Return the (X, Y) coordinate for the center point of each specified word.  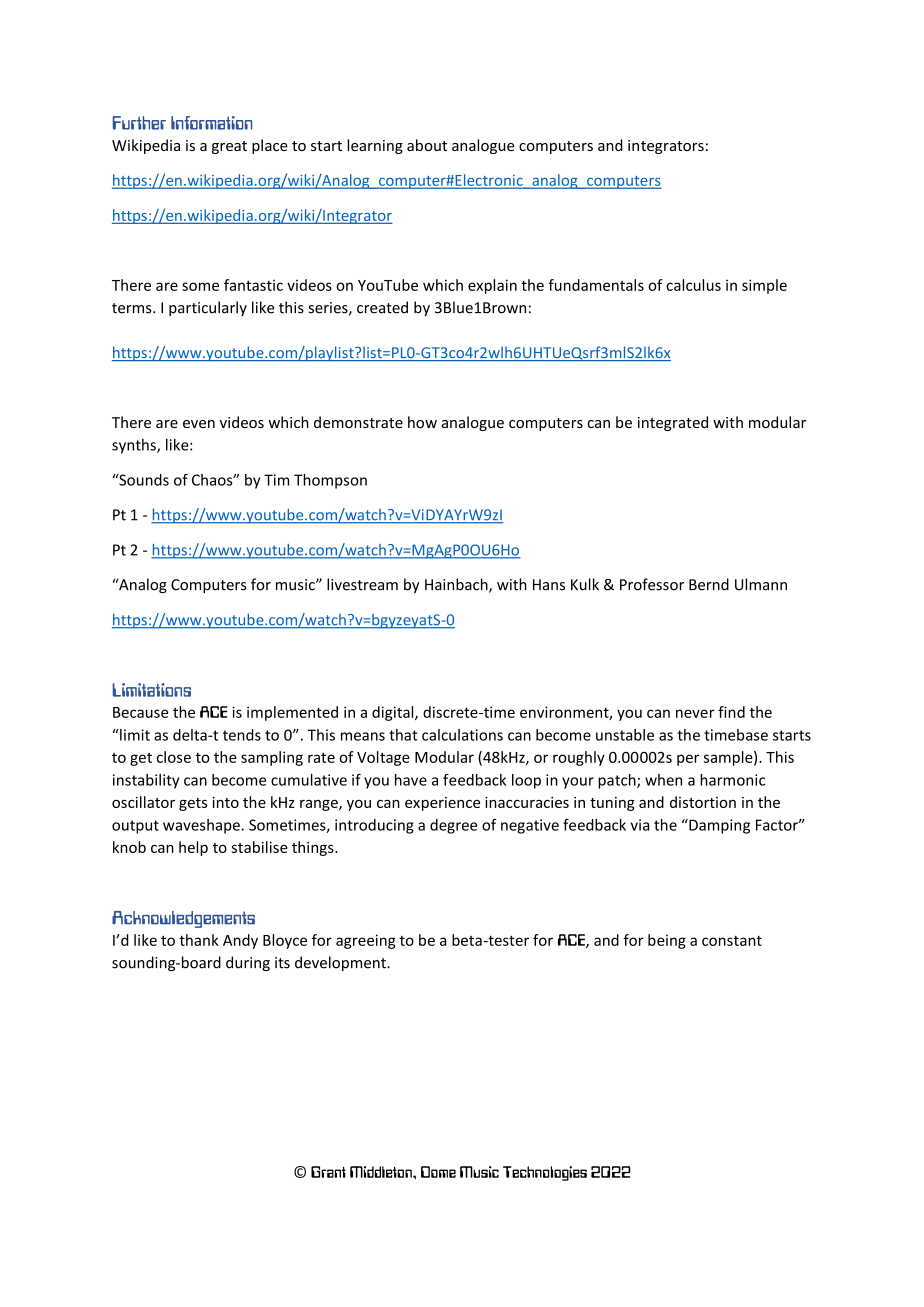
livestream (362, 584)
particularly (208, 308)
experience (442, 804)
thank (199, 940)
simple (764, 286)
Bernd (709, 584)
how (422, 422)
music (296, 585)
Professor (652, 584)
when (663, 780)
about (427, 145)
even (199, 424)
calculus (693, 285)
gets (193, 804)
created (382, 307)
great (229, 147)
